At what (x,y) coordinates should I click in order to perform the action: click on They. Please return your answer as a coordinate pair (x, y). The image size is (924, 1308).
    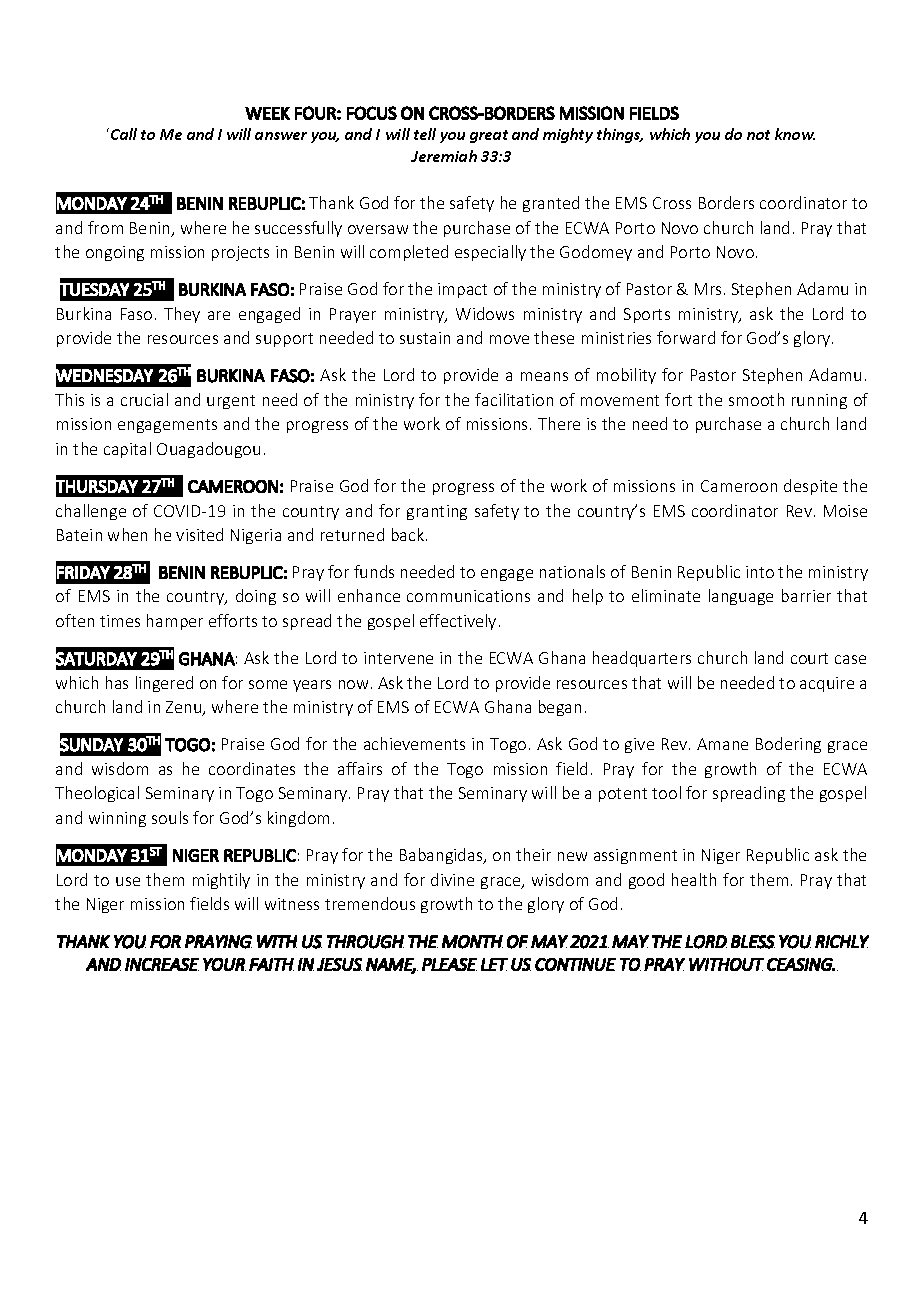
    Looking at the image, I should click on (182, 315).
